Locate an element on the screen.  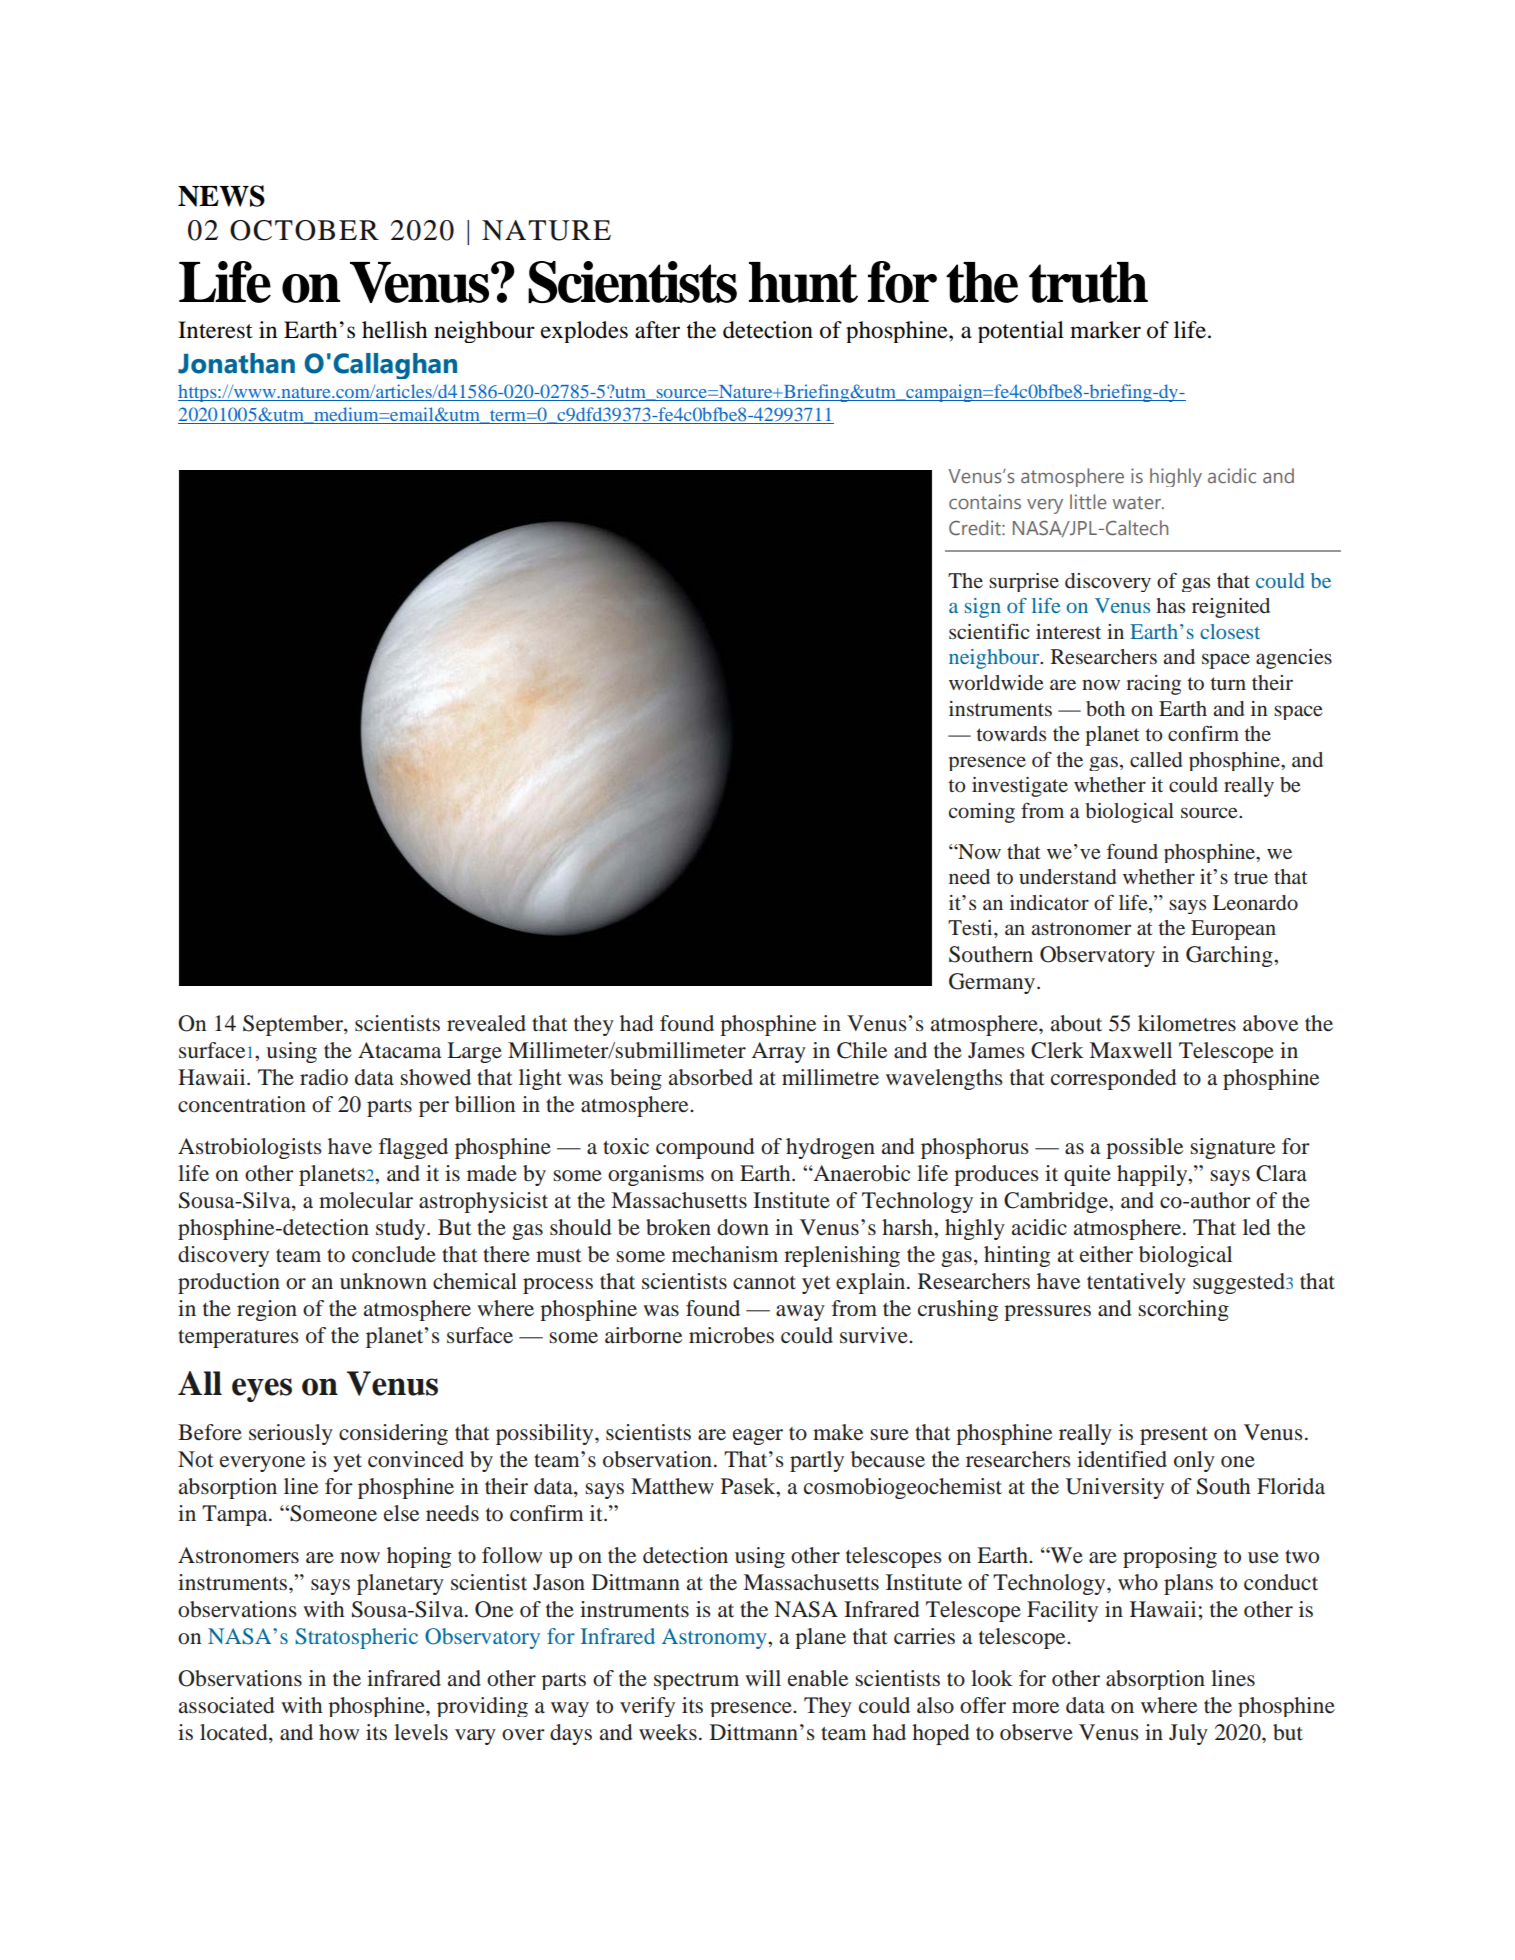
OCTOBER is located at coordinates (304, 230).
